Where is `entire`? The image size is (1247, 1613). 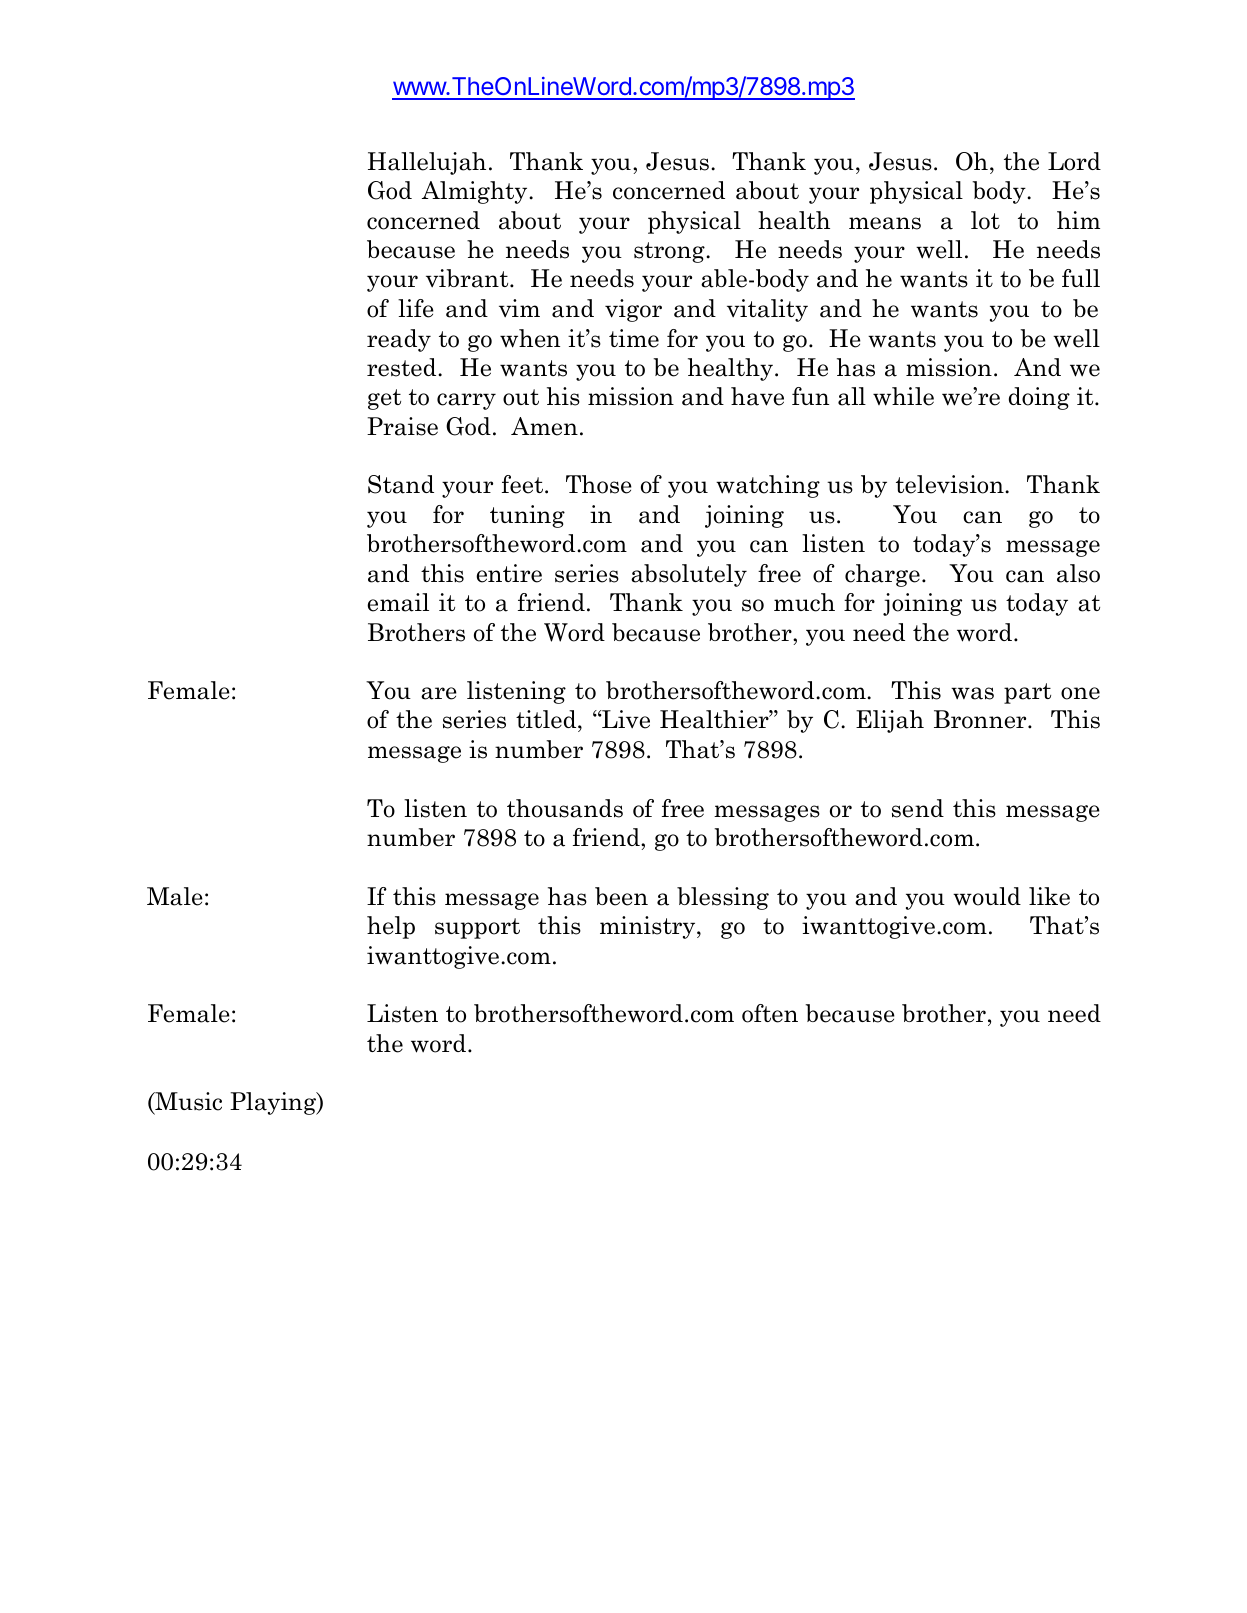
entire is located at coordinates (509, 573).
